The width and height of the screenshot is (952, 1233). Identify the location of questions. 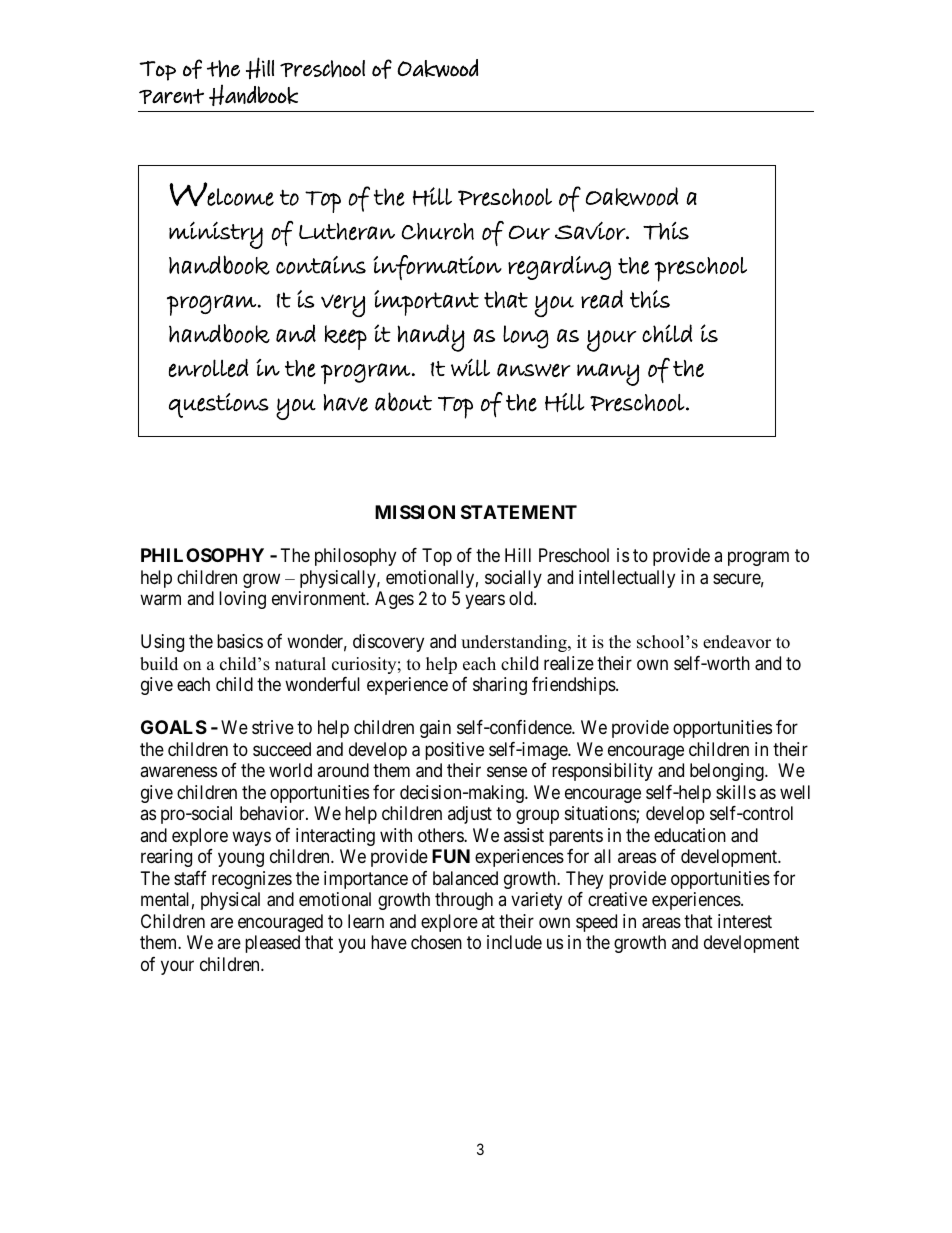
(219, 405).
